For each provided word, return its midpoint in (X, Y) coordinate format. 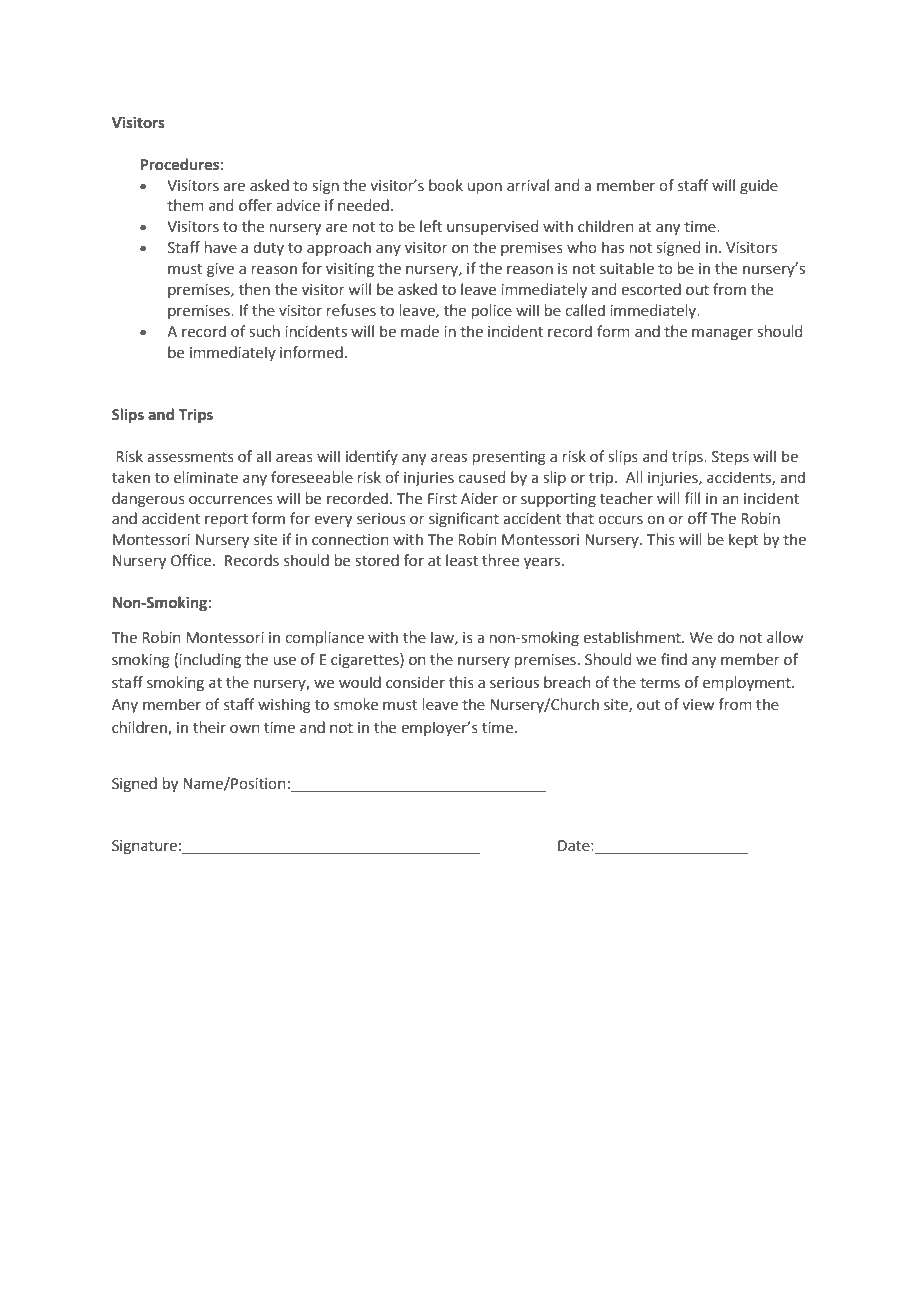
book (446, 185)
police (492, 311)
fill (692, 498)
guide (759, 186)
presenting (509, 458)
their (209, 727)
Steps (730, 458)
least (462, 560)
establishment (633, 637)
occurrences (231, 500)
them (185, 205)
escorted (651, 289)
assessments (190, 457)
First (442, 499)
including (210, 660)
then (254, 289)
